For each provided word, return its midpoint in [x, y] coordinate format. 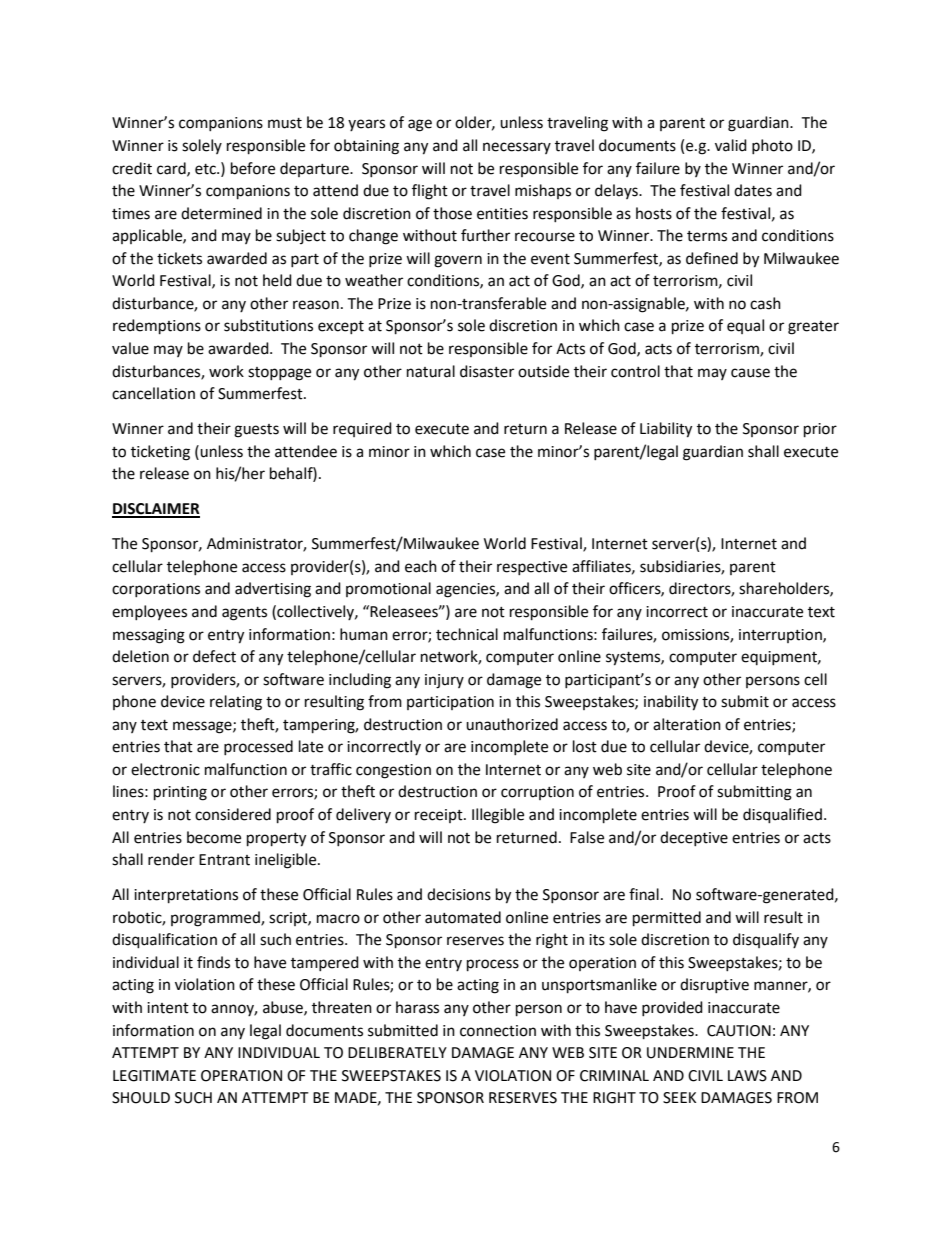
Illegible [498, 816]
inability [671, 703]
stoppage [279, 374]
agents [244, 614]
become [214, 837]
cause [750, 373]
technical [467, 634]
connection [498, 1031]
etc [206, 169]
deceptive [694, 838]
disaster [487, 371]
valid [731, 145]
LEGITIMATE [154, 1076]
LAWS [747, 1076]
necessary [517, 148]
